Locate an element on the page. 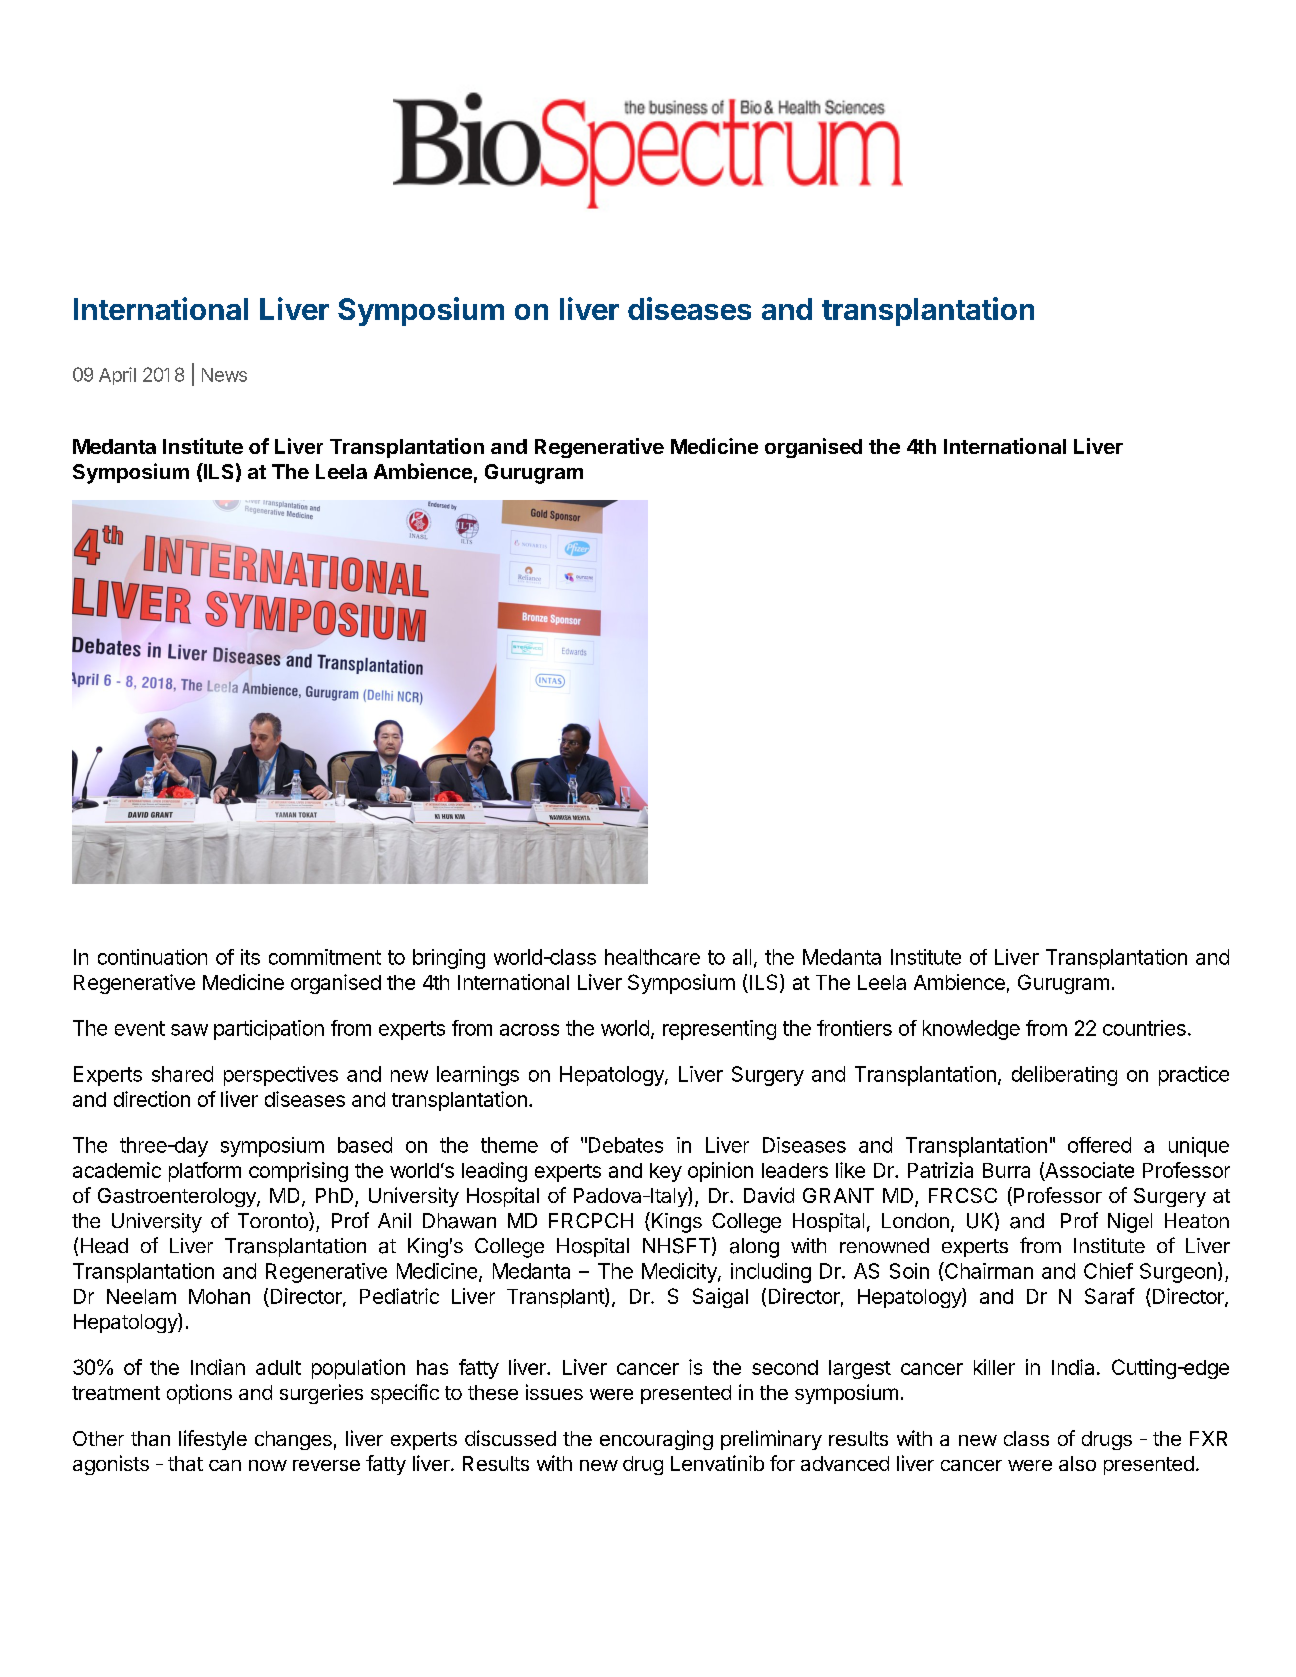 This image has height=1677, width=1296. its is located at coordinates (250, 957).
